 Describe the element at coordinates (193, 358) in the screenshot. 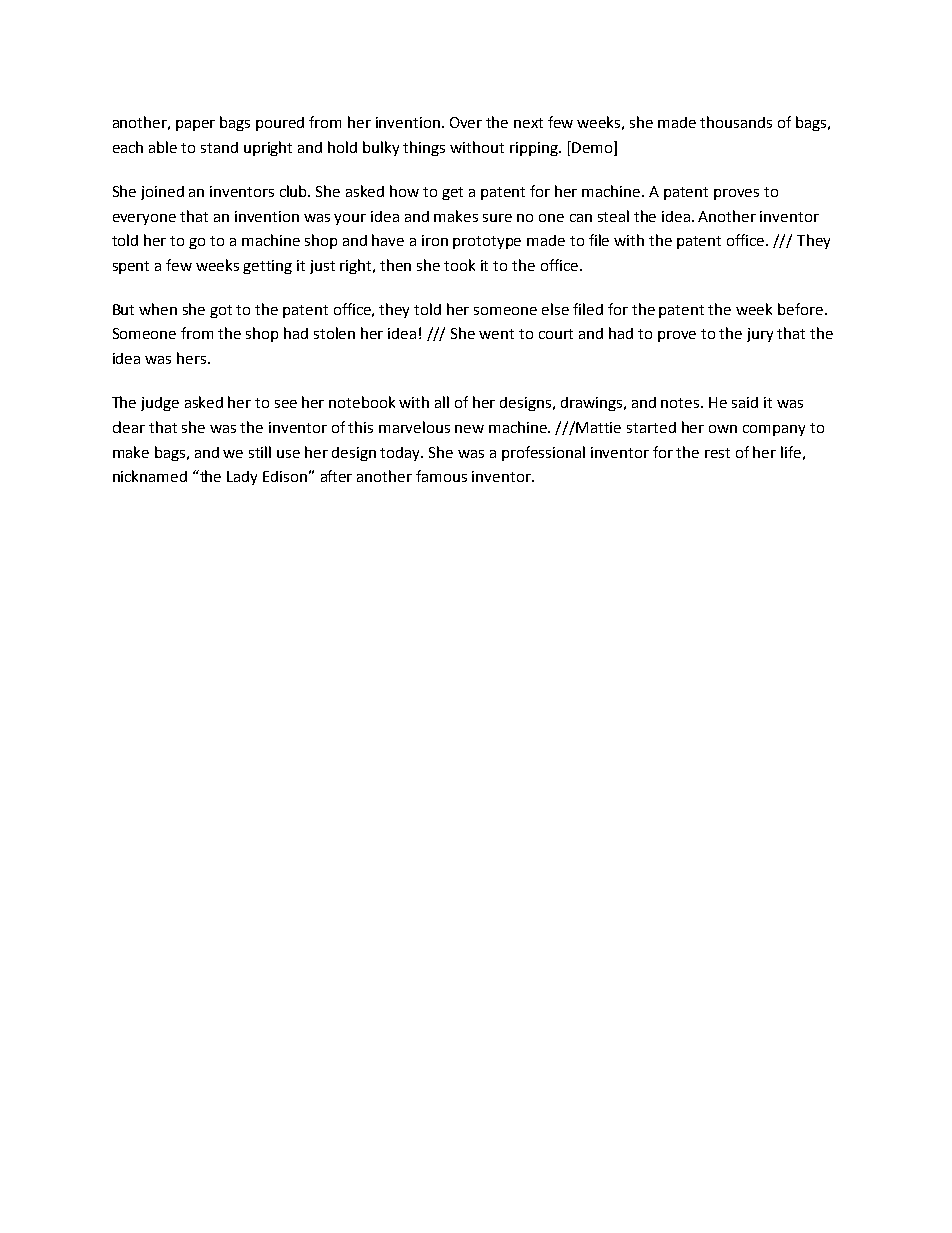

I see `hers` at that location.
